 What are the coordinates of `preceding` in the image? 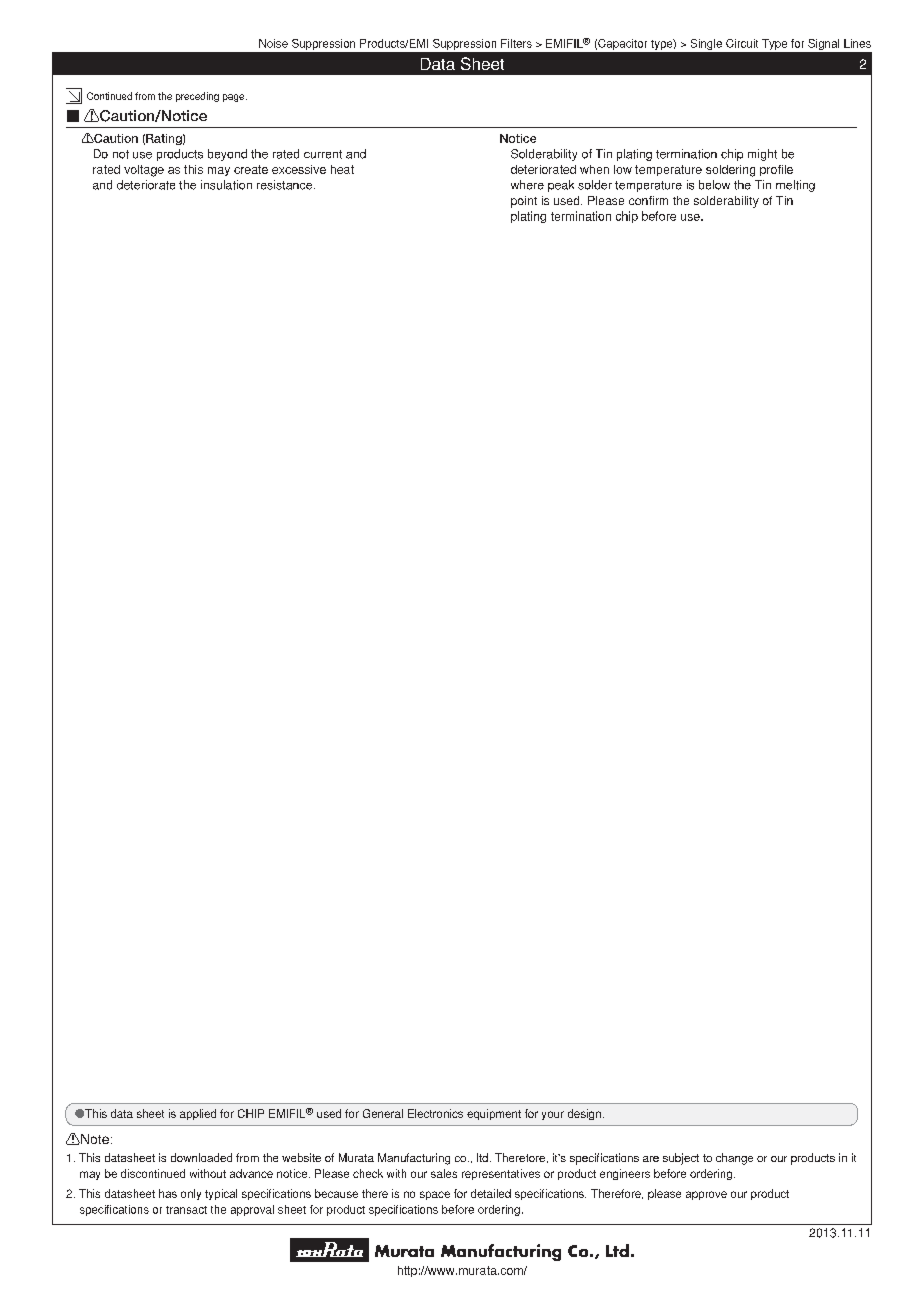 It's located at (197, 97).
